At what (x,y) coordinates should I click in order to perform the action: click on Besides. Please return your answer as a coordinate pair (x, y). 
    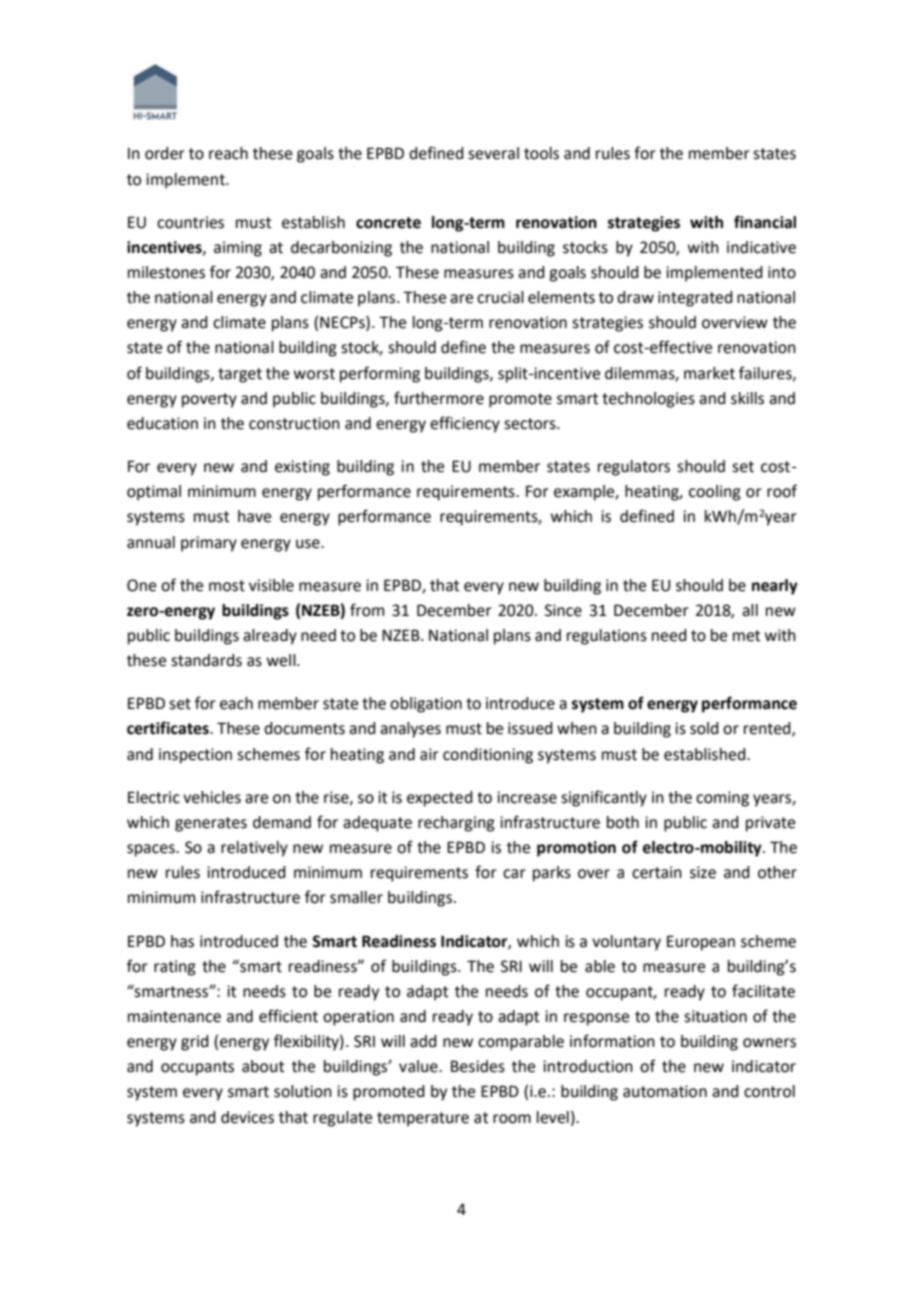
    Looking at the image, I should click on (478, 1066).
